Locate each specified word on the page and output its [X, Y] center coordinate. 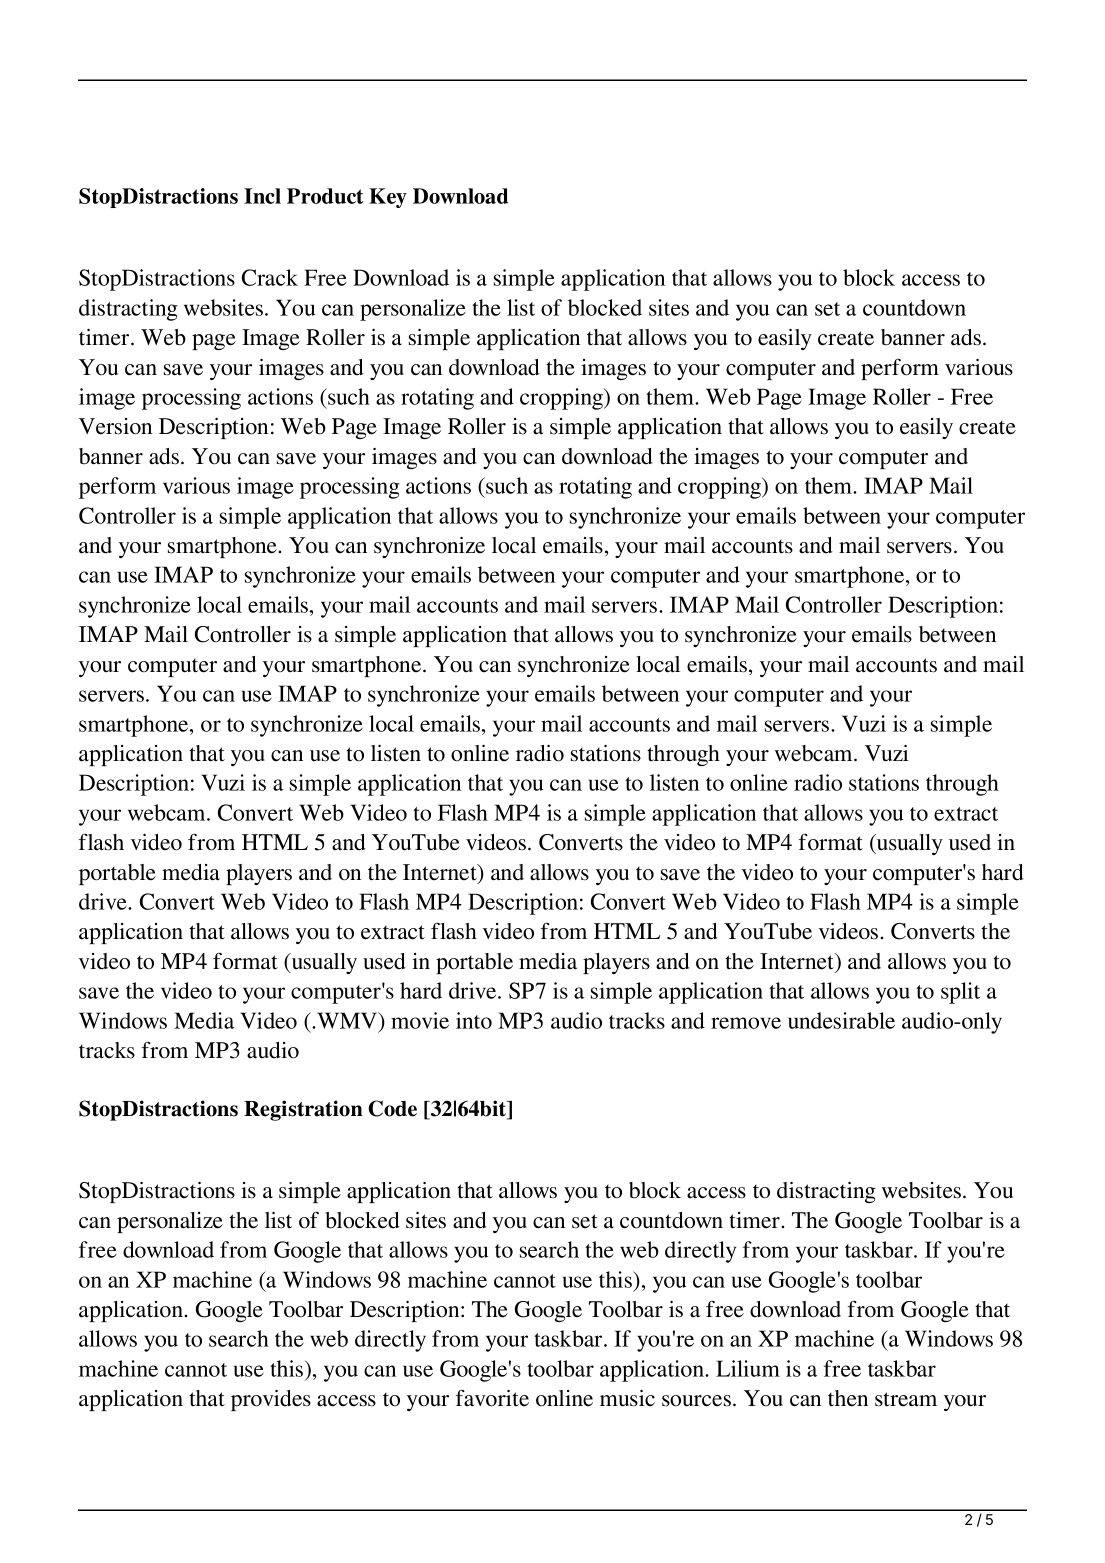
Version [115, 426]
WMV [347, 1020]
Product [325, 196]
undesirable [841, 1020]
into [474, 1020]
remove [746, 1023]
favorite [492, 1398]
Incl [262, 196]
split [960, 993]
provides [271, 1400]
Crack [270, 277]
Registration [303, 1110]
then [848, 1398]
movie [420, 1020]
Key [388, 198]
